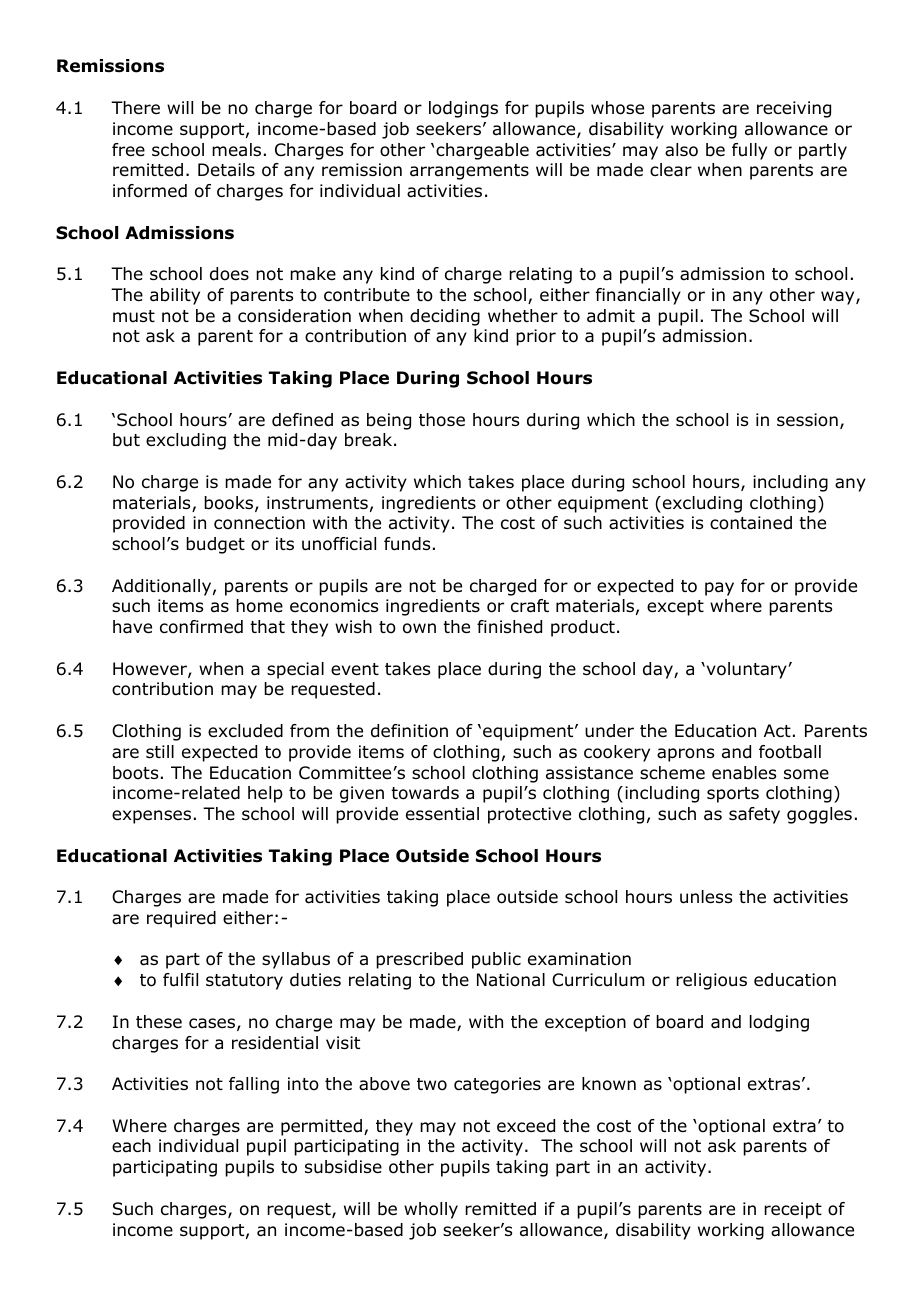 This document has width=924, height=1308. I want to click on required, so click(181, 919).
